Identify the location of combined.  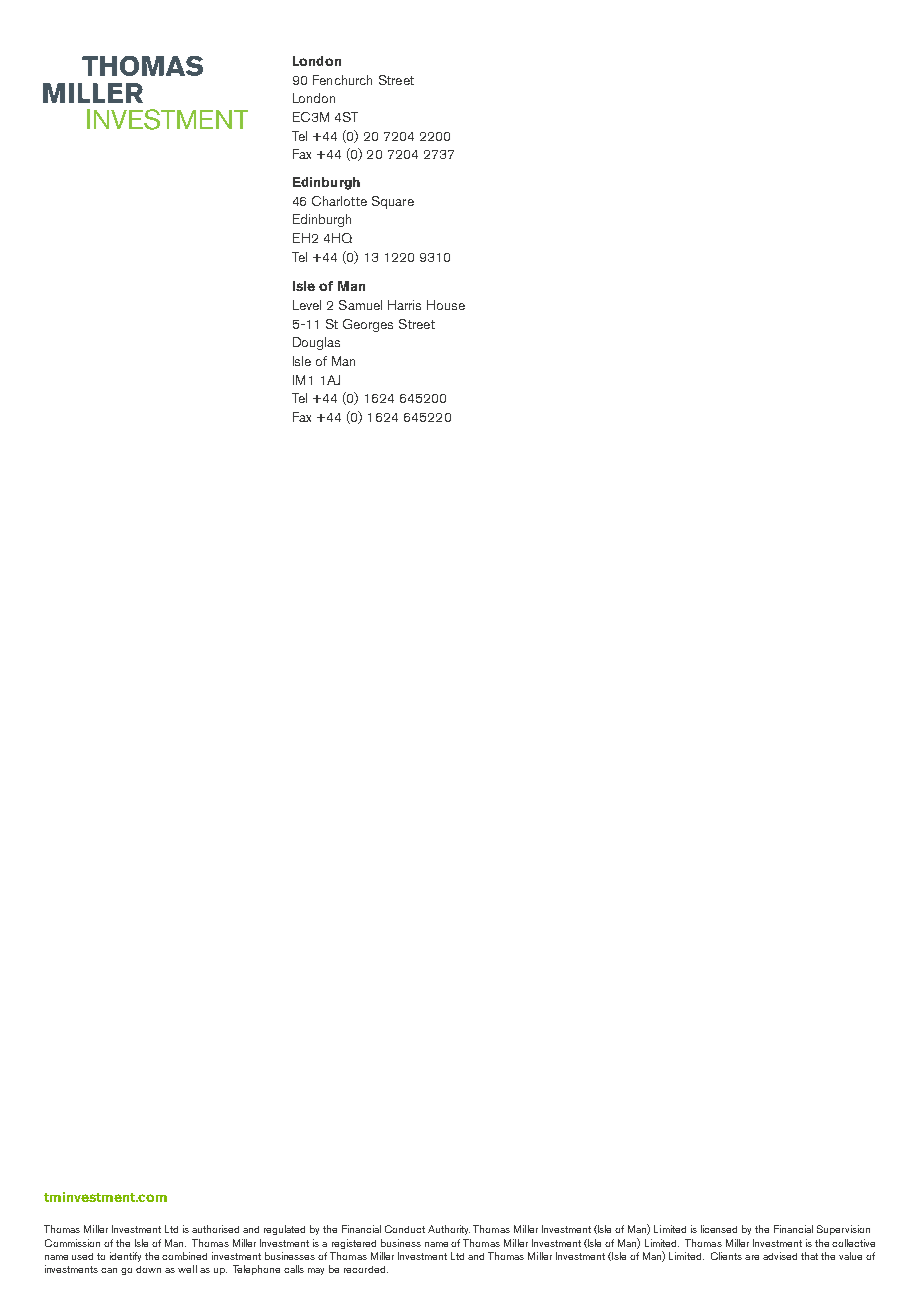
(184, 1256).
